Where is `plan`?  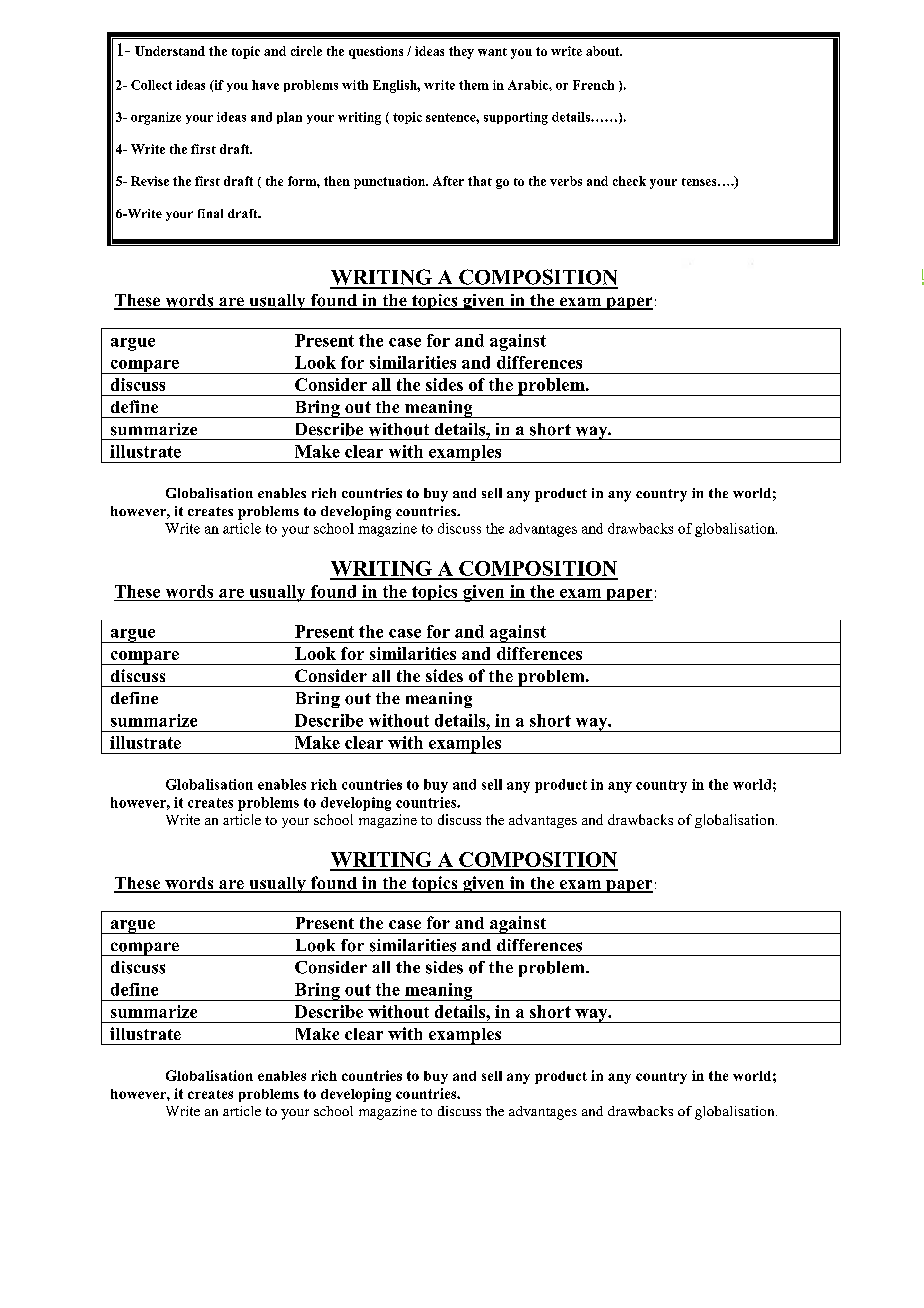
plan is located at coordinates (289, 118).
